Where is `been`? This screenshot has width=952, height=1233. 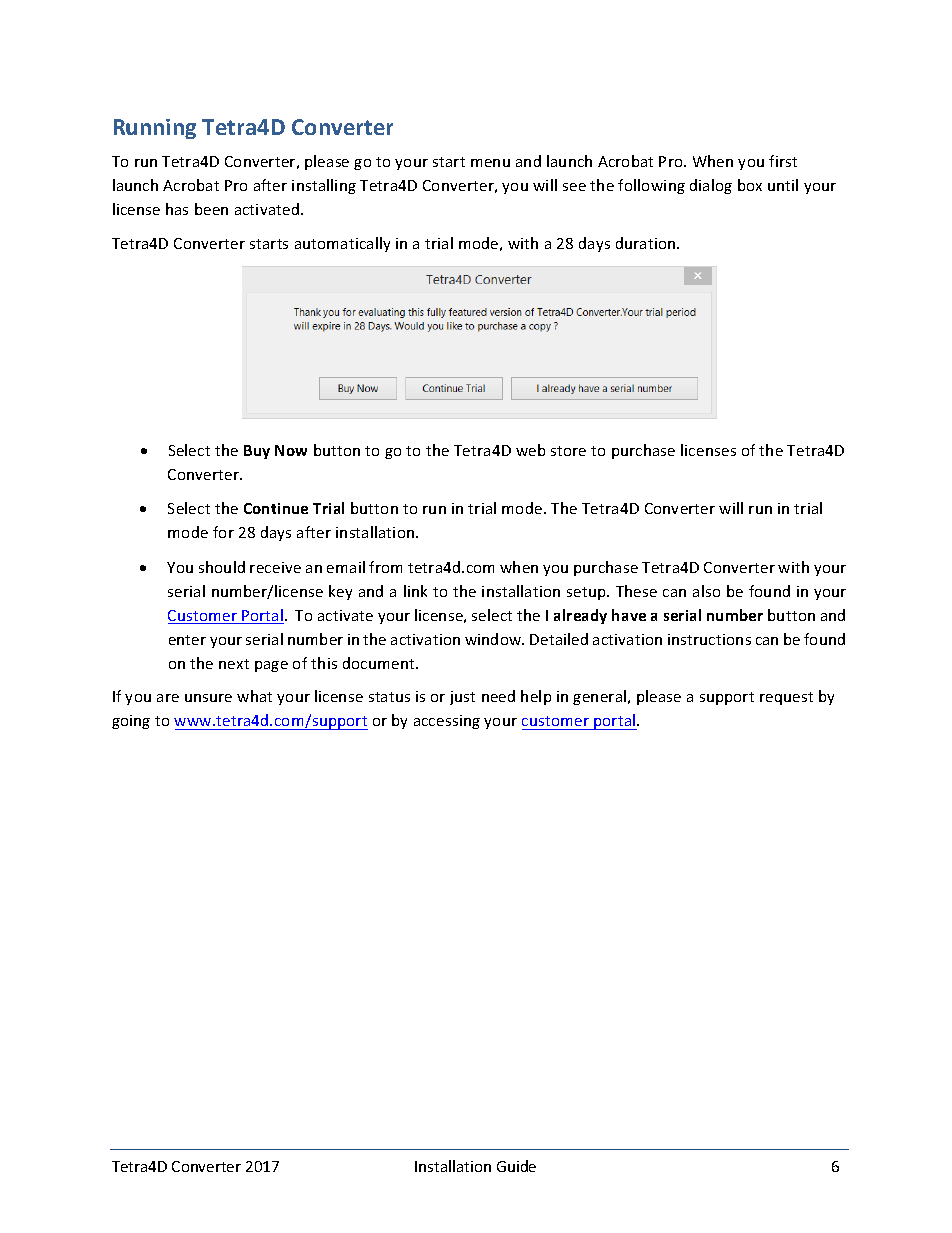
been is located at coordinates (211, 209).
